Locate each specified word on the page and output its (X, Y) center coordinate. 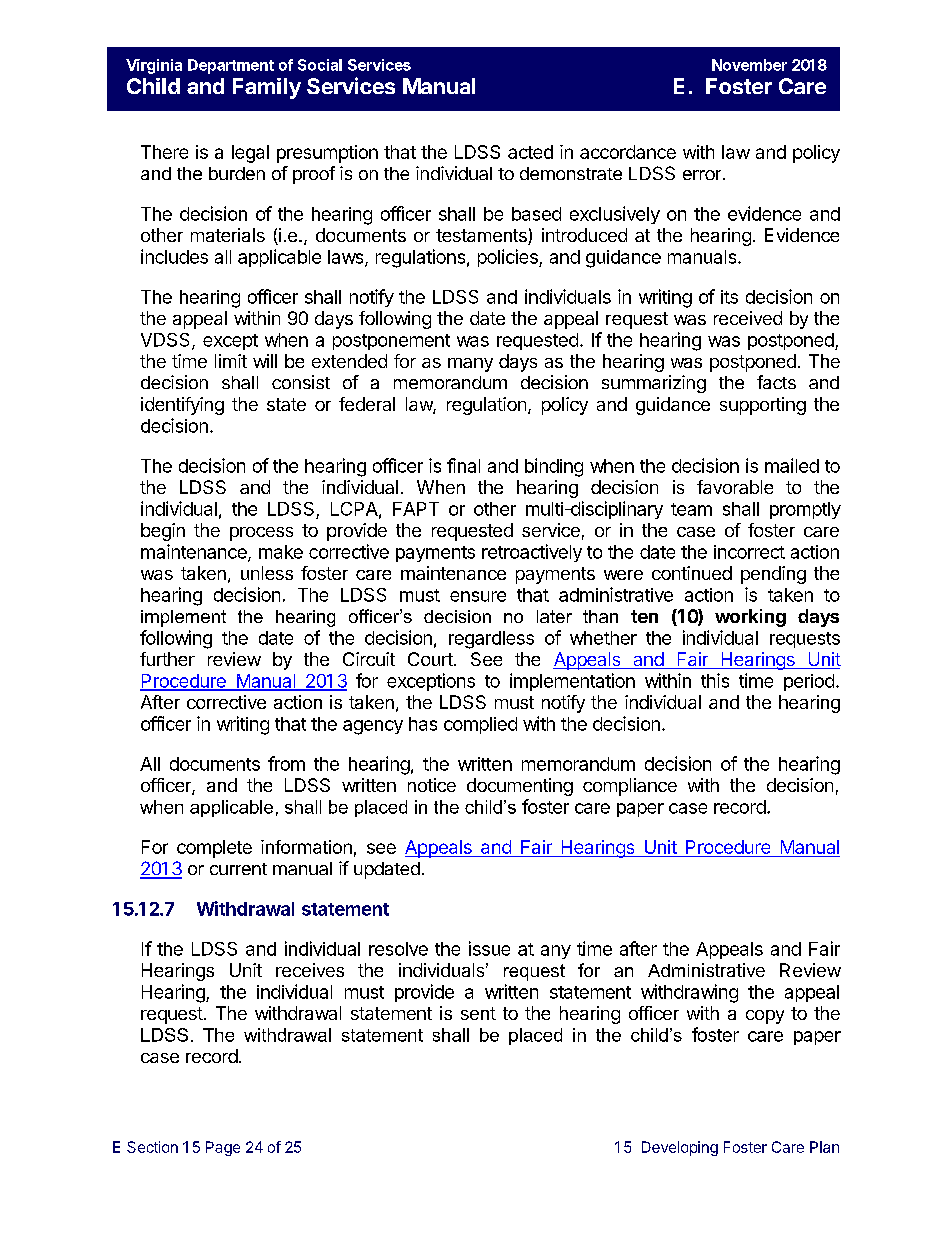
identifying (182, 406)
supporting (763, 406)
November (749, 65)
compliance (630, 787)
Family (267, 88)
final (463, 465)
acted (530, 152)
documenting (520, 787)
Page (223, 1148)
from (286, 763)
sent (478, 1013)
